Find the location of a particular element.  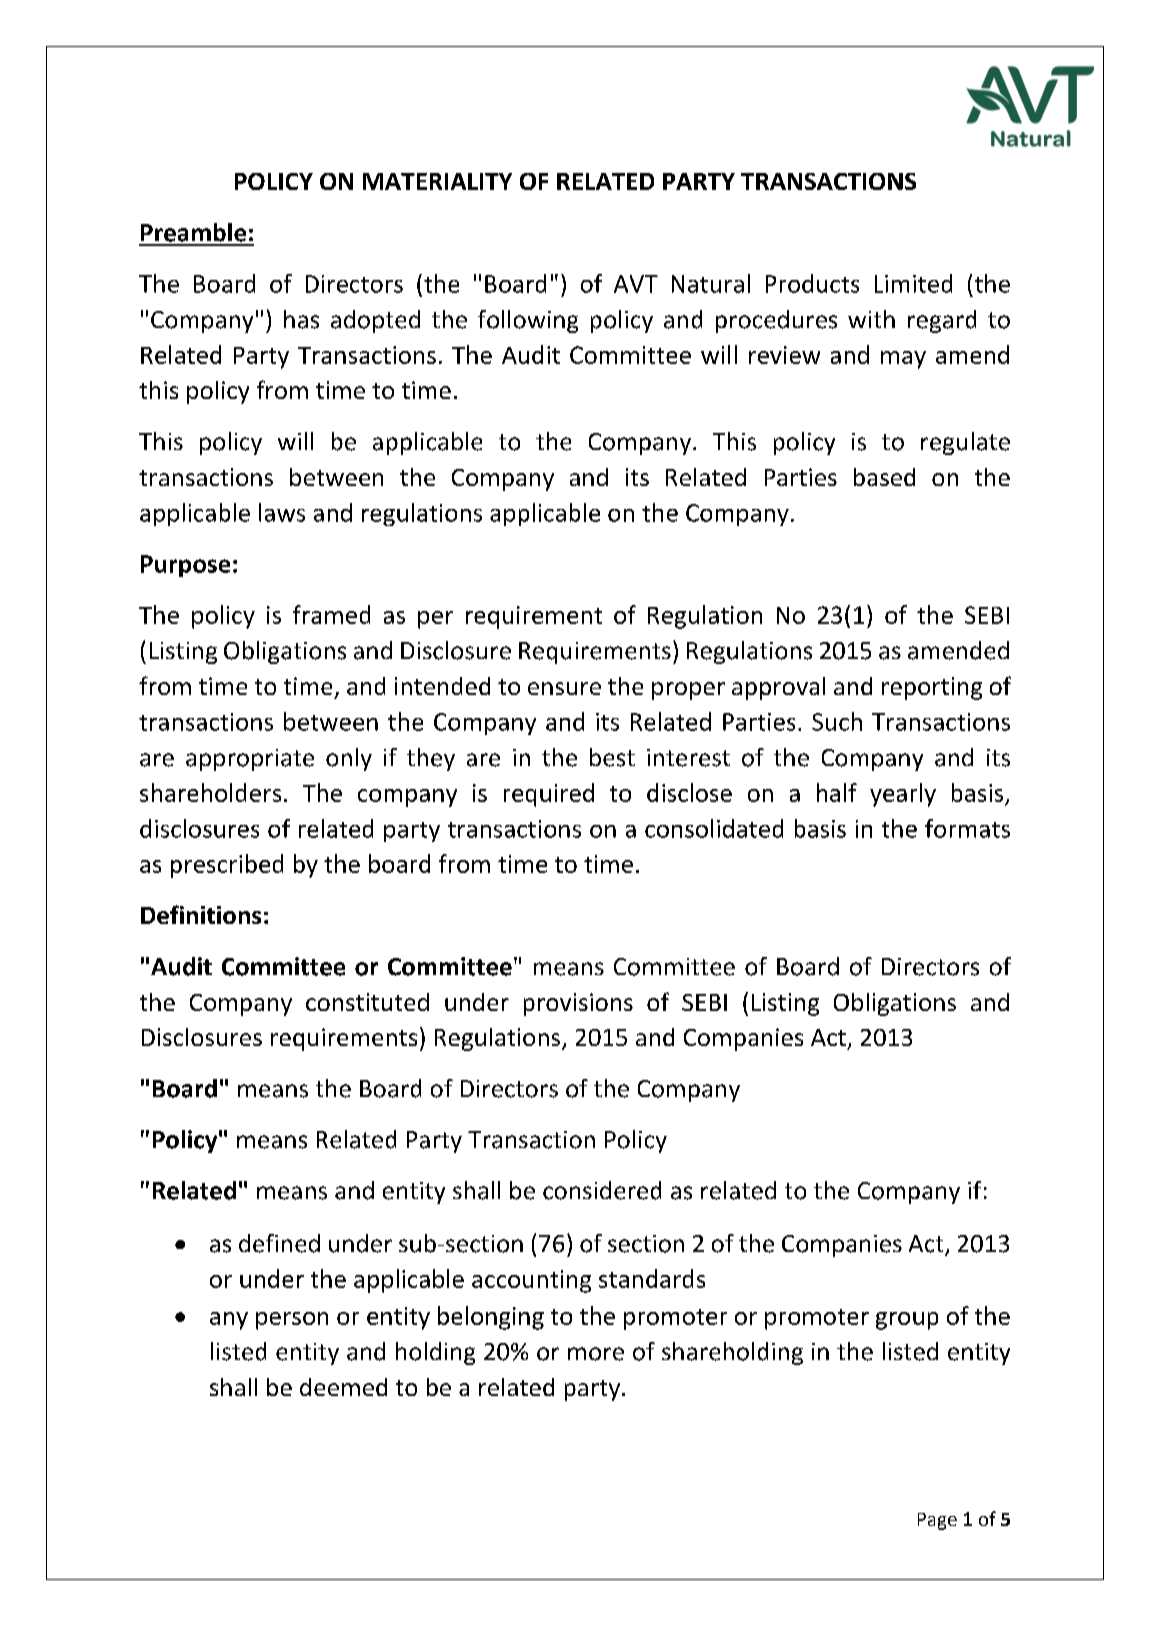

has is located at coordinates (301, 319).
